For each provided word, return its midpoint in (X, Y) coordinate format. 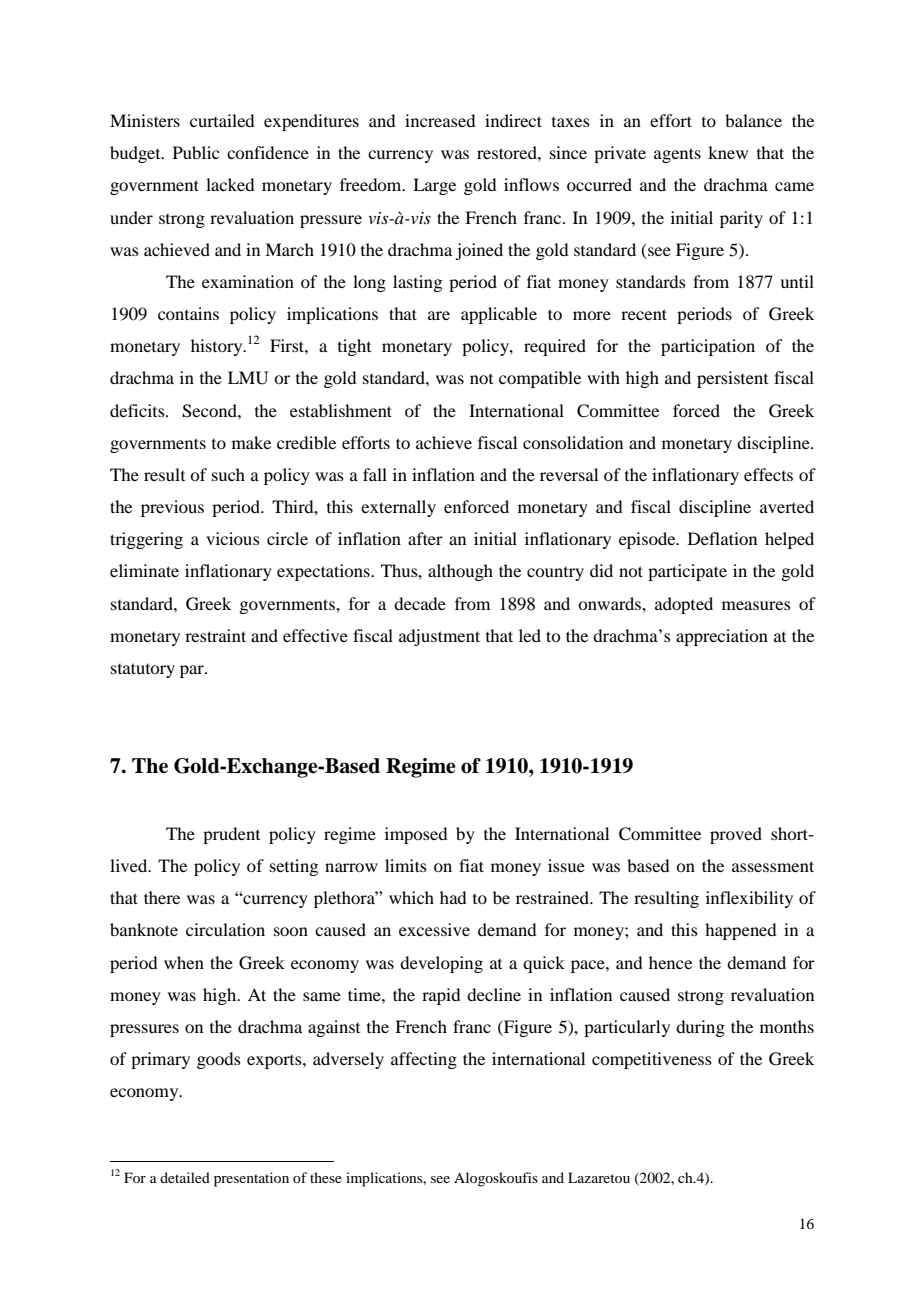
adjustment (439, 637)
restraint (215, 635)
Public (196, 152)
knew (728, 152)
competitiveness (652, 1060)
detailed (185, 1177)
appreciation (722, 637)
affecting (424, 1060)
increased (440, 120)
